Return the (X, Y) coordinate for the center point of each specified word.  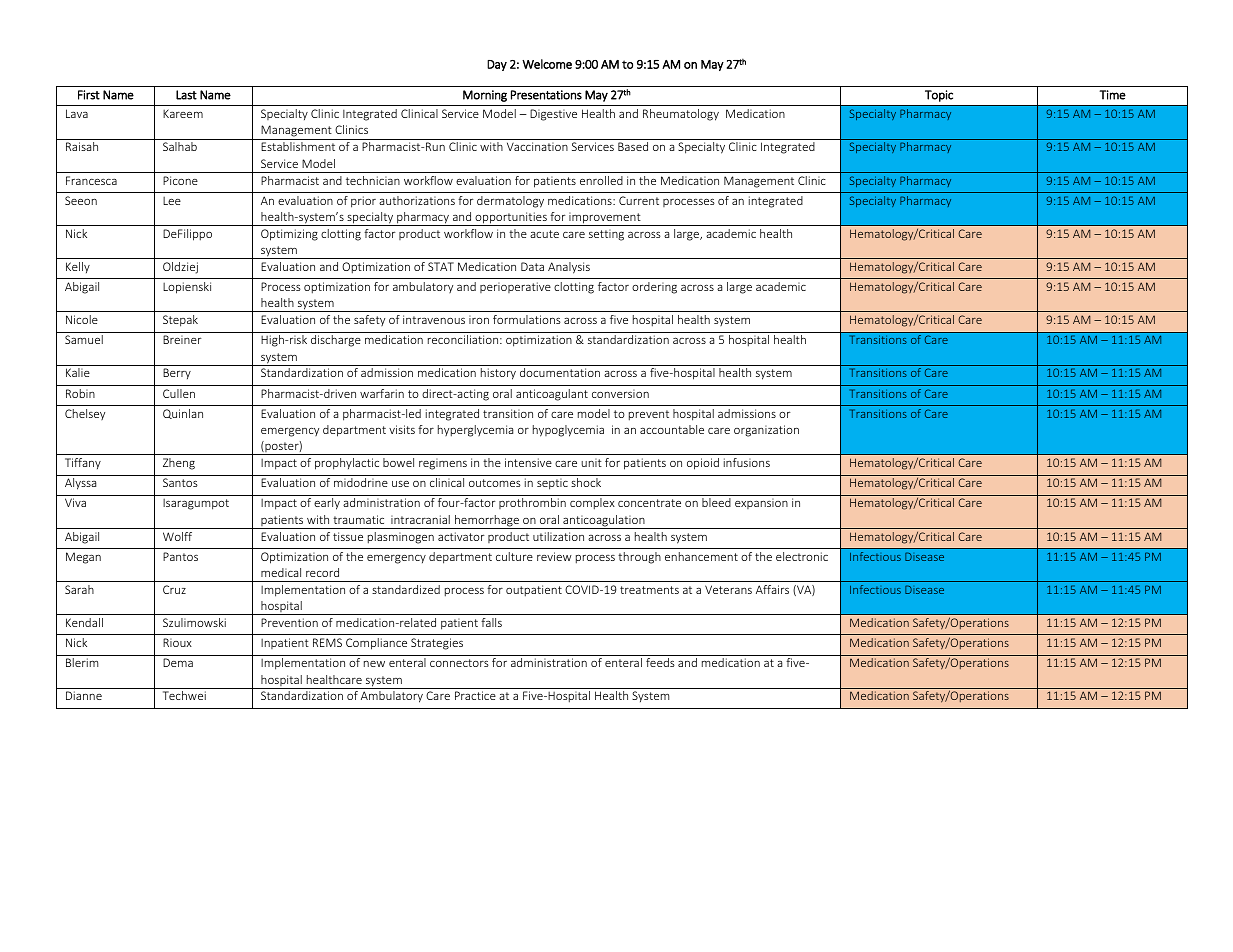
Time (1112, 95)
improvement (605, 219)
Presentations (546, 95)
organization (766, 431)
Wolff (177, 536)
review (554, 556)
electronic (802, 556)
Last (186, 95)
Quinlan (183, 414)
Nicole (82, 319)
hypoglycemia (568, 431)
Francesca (91, 180)
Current (639, 200)
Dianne (84, 695)
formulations (527, 319)
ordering (654, 288)
